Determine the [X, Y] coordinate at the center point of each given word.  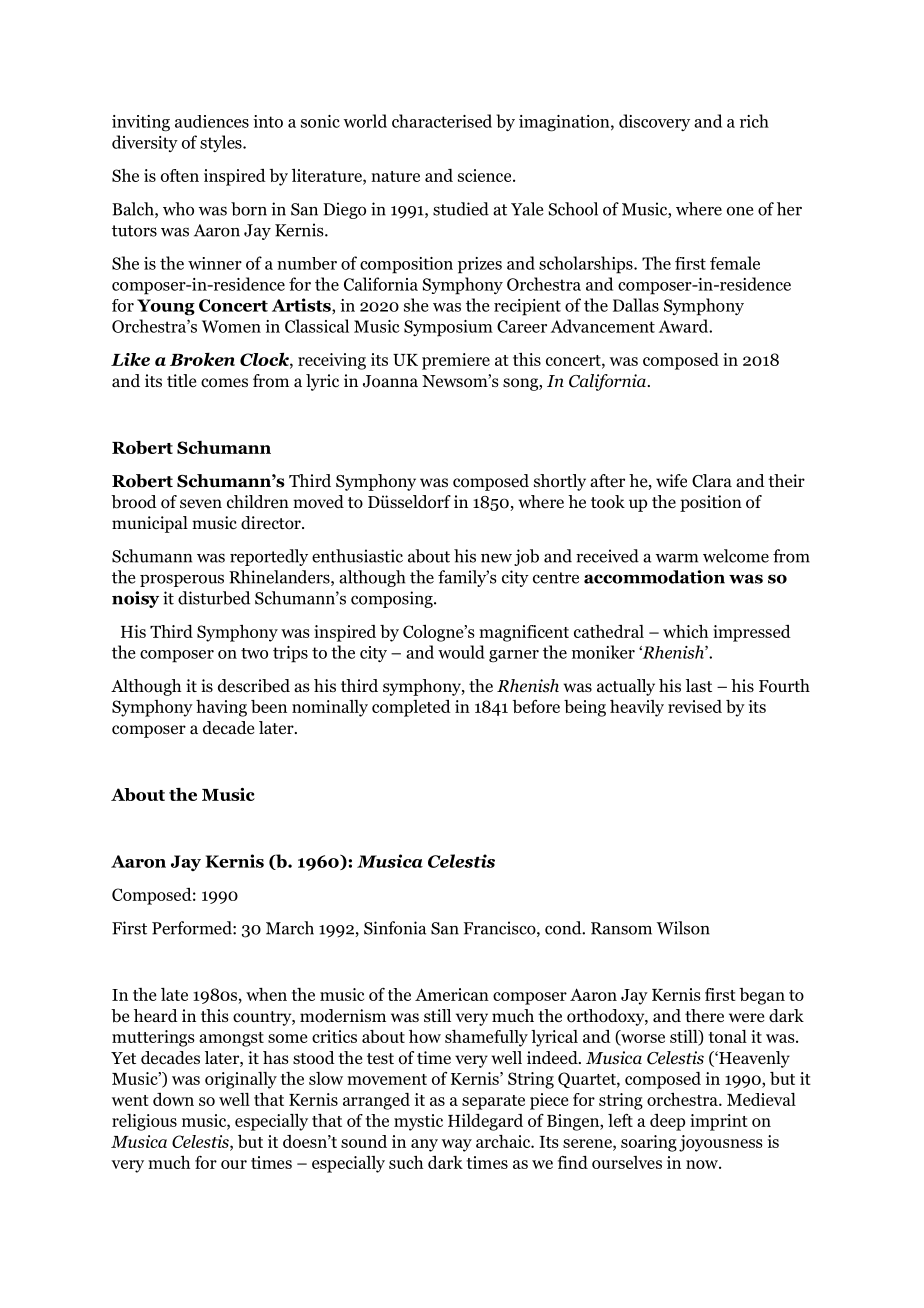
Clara [712, 481]
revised [695, 706]
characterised [442, 121]
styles [222, 143]
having [221, 708]
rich [754, 121]
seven [201, 504]
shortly [560, 482]
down [173, 1099]
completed [411, 708]
